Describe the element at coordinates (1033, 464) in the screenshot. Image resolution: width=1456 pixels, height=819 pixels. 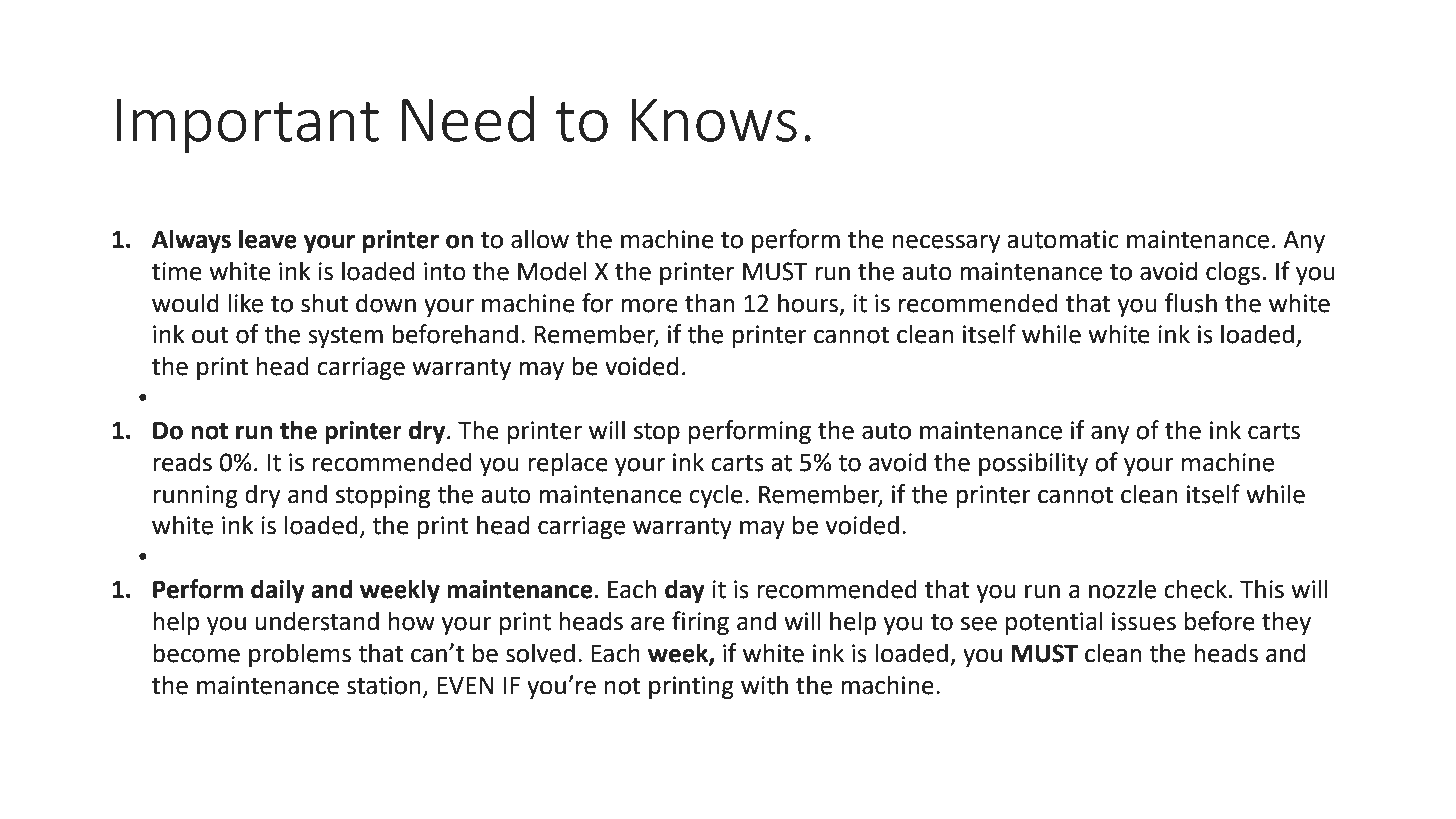
I see `possibility` at that location.
